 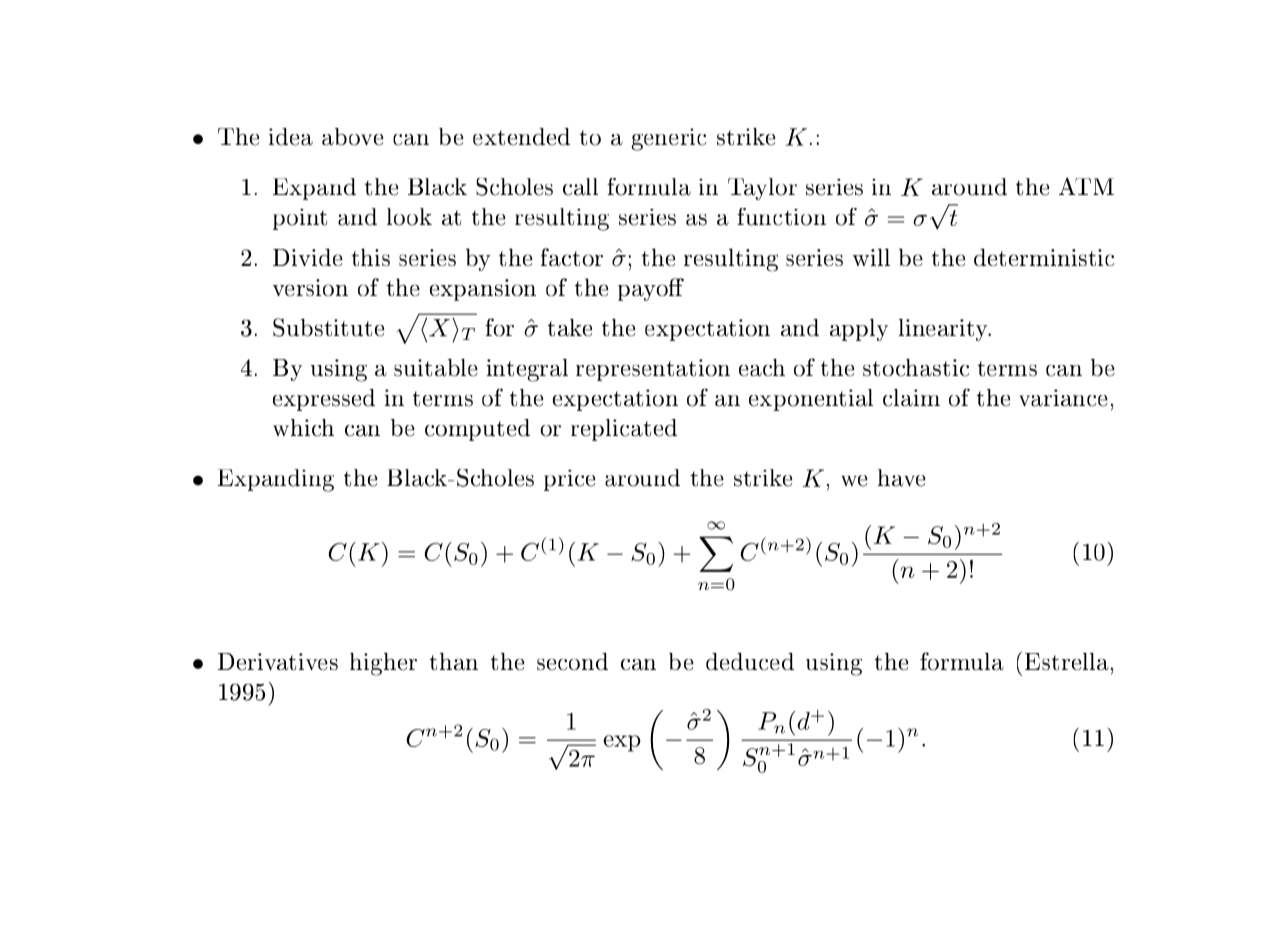 What do you see at coordinates (945, 330) in the page?
I see `linearity` at bounding box center [945, 330].
